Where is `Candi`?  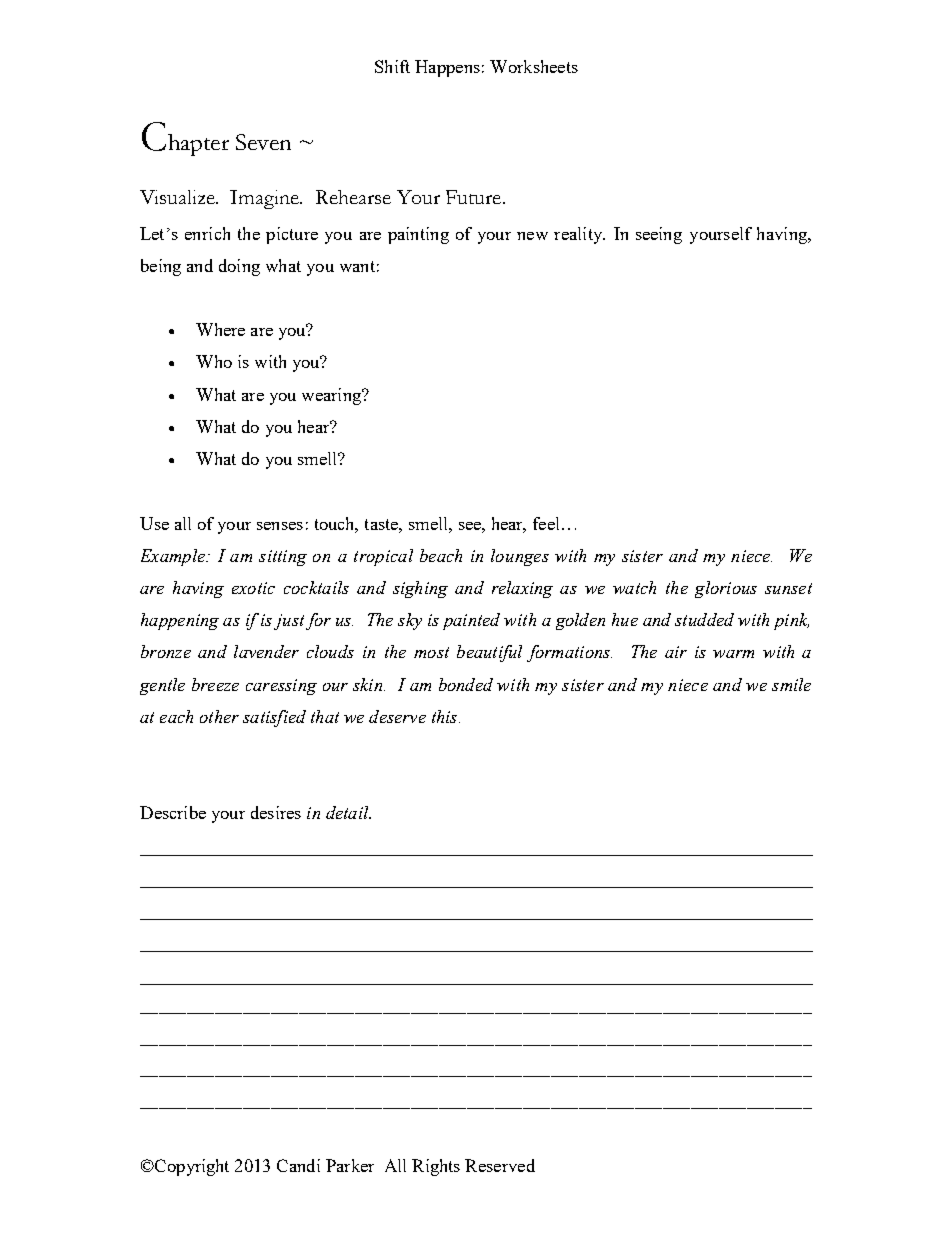
Candi is located at coordinates (298, 1165).
